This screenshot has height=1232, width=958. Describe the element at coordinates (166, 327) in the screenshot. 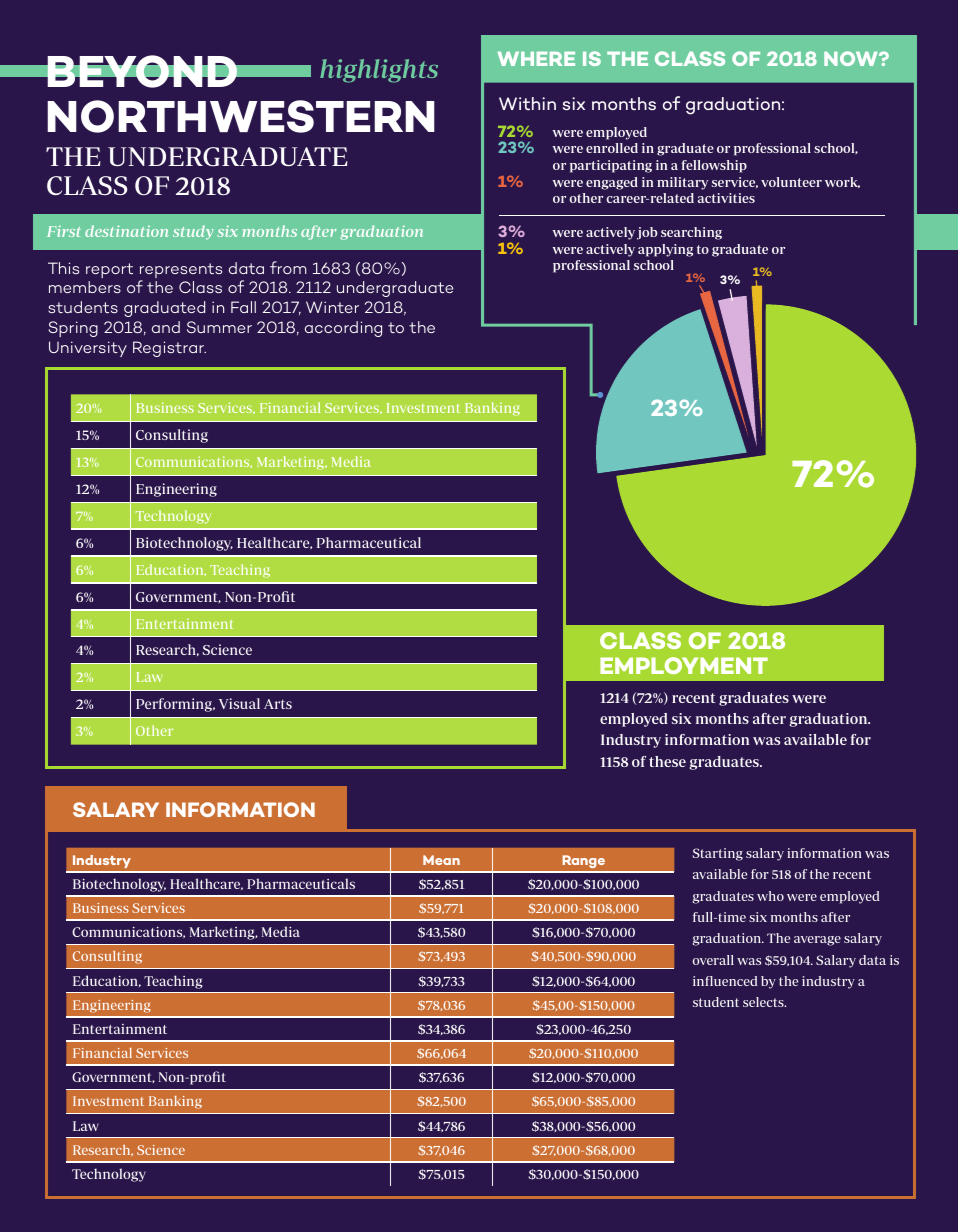

I see `and` at that location.
